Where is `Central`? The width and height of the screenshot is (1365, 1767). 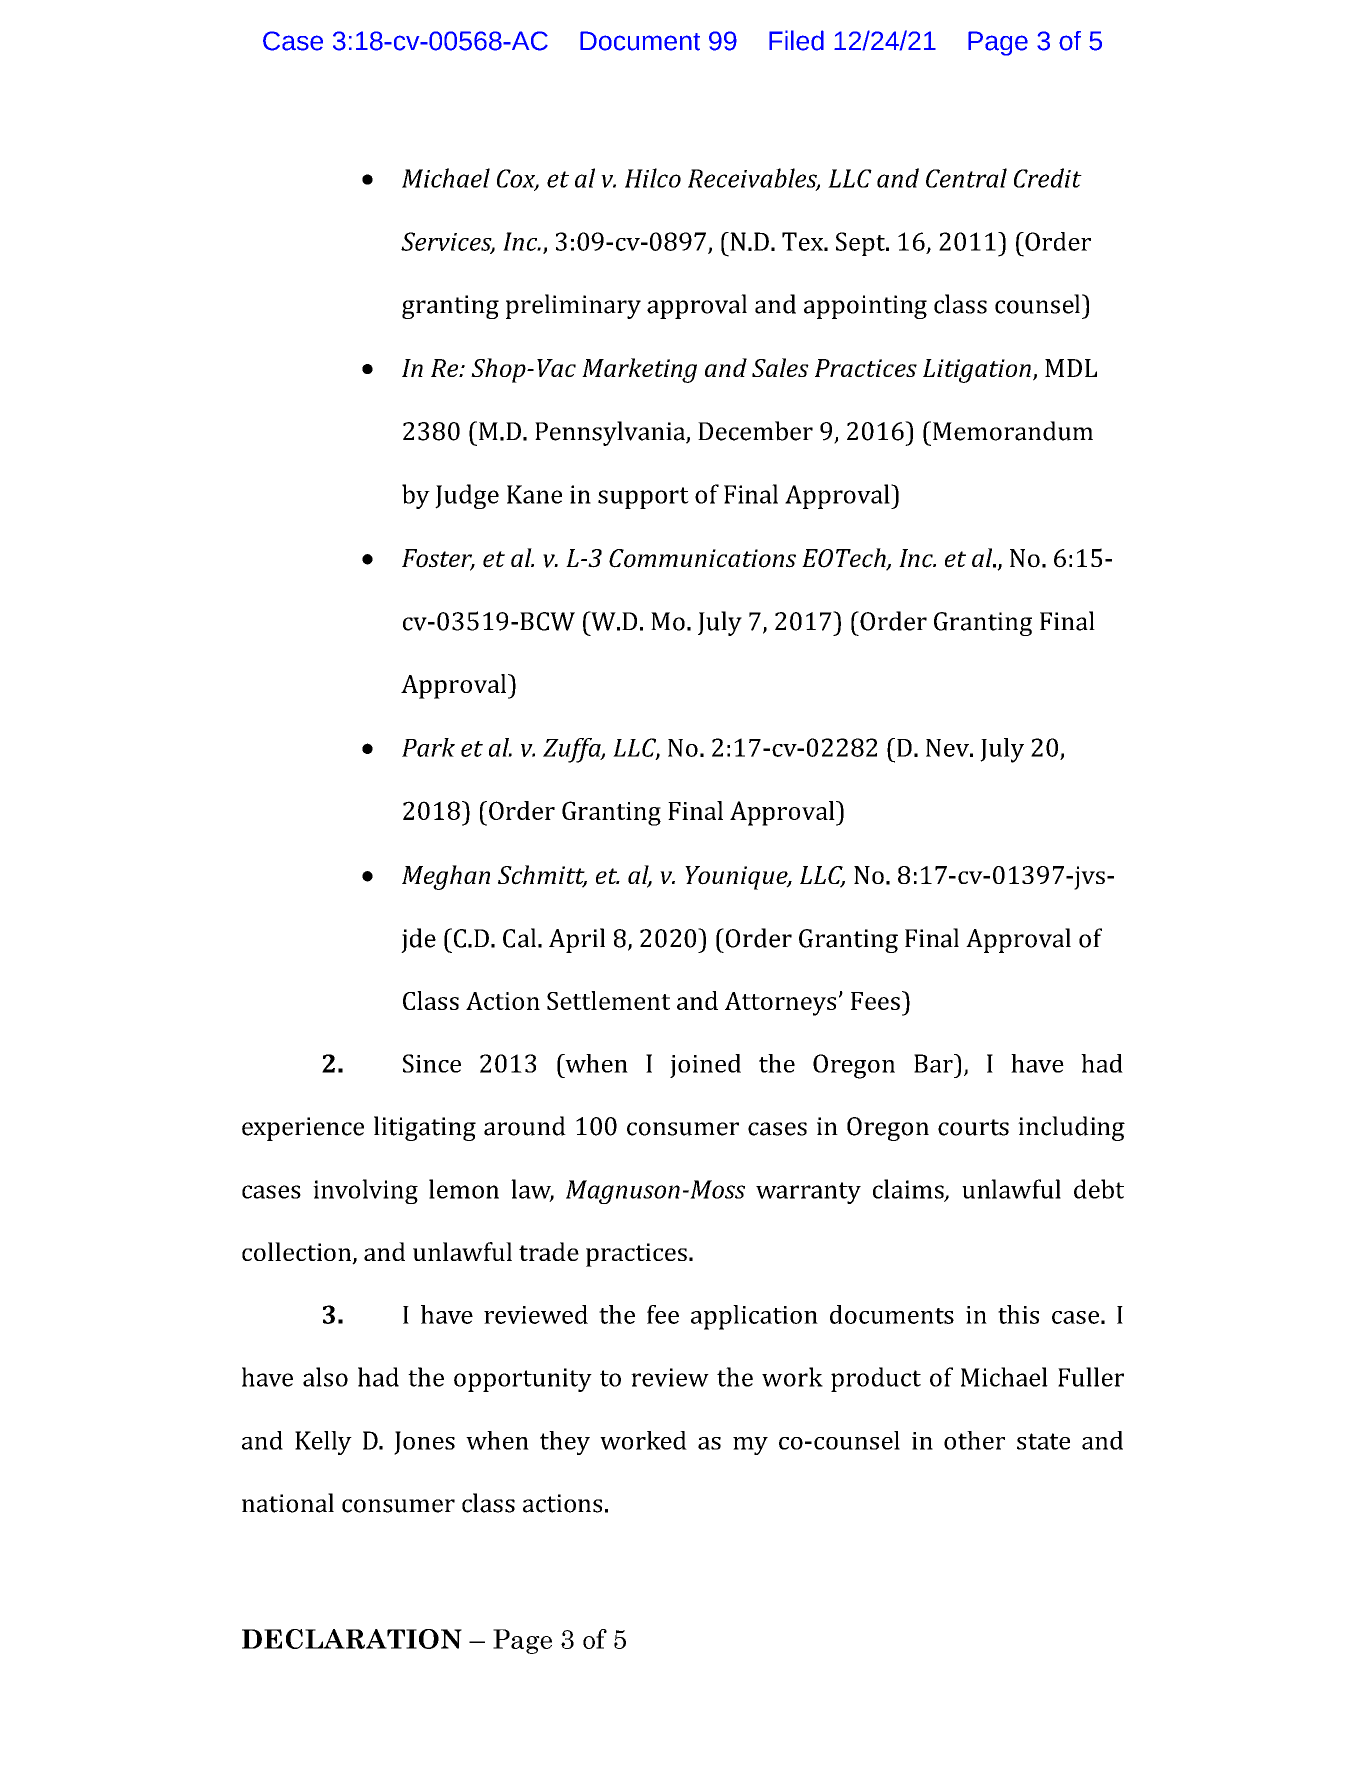 Central is located at coordinates (966, 178).
